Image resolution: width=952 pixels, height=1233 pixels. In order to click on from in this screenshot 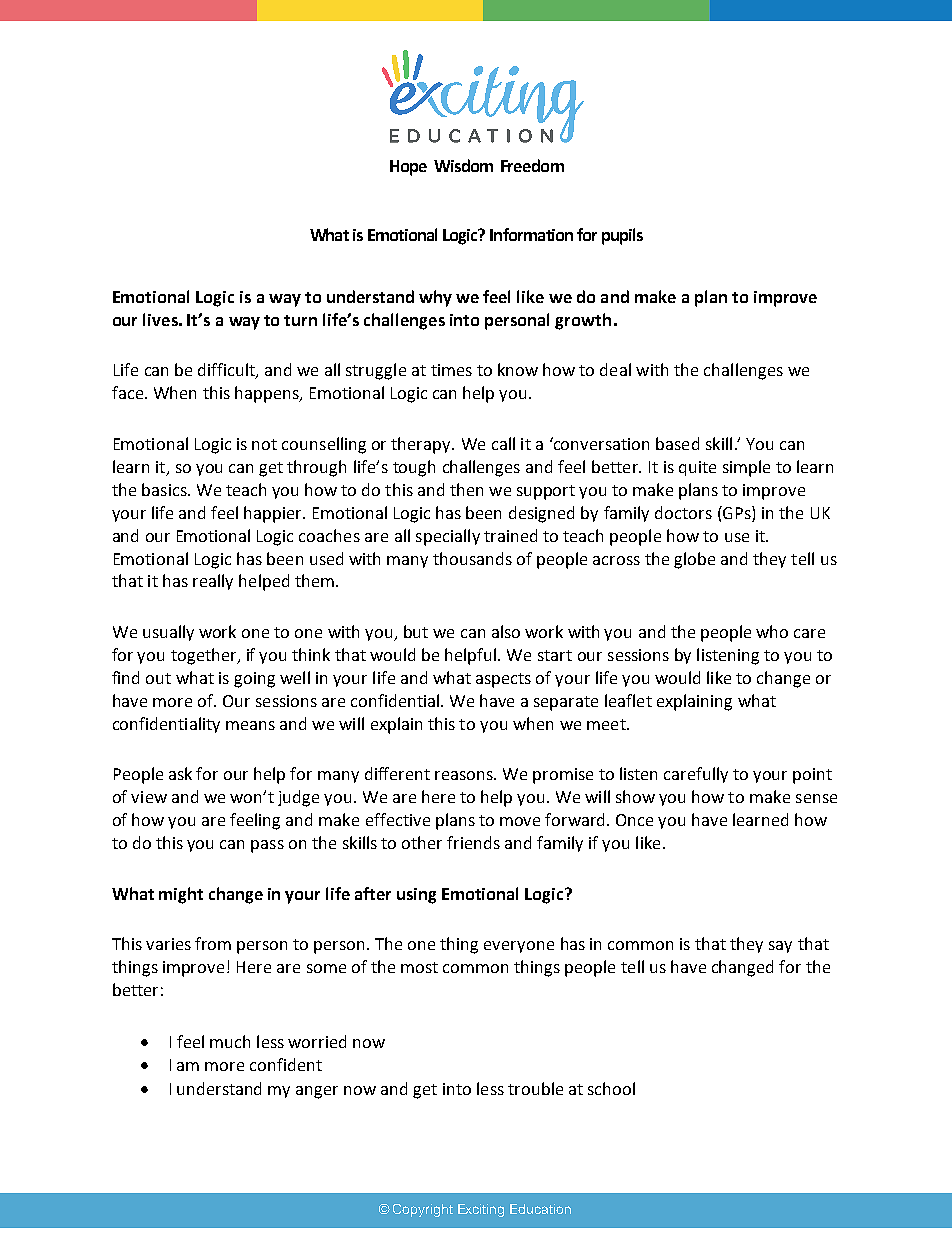, I will do `click(213, 943)`.
